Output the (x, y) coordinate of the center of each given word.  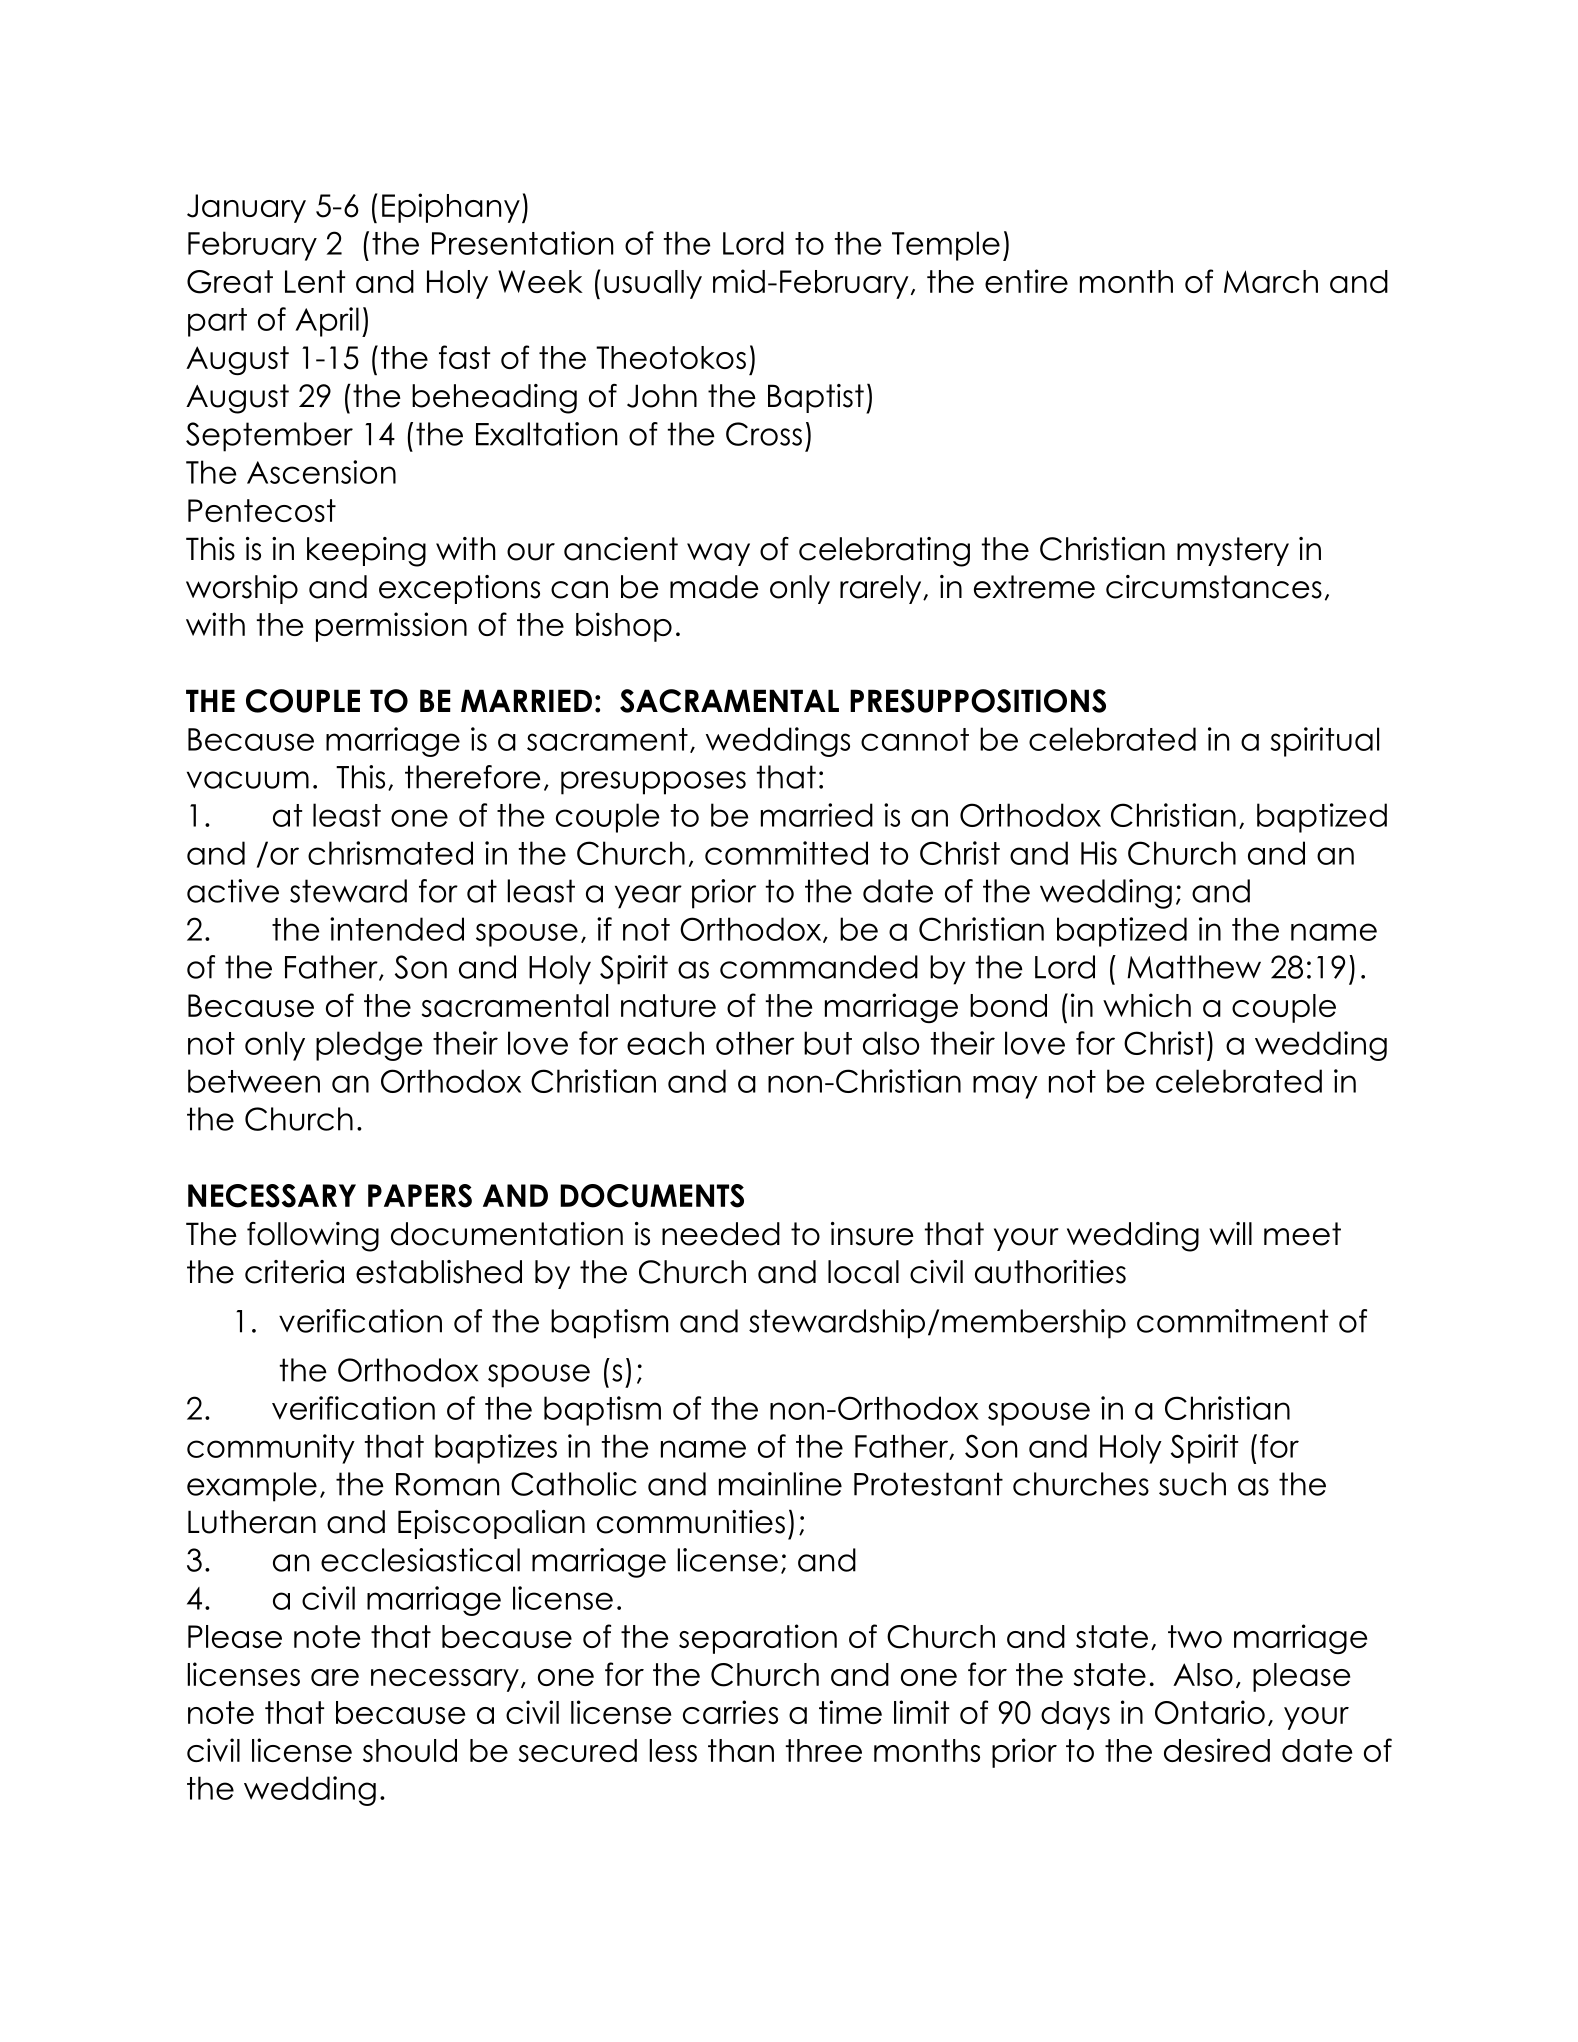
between (254, 1081)
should (410, 1750)
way (718, 554)
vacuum (248, 780)
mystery (1233, 551)
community (271, 1449)
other (755, 1043)
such (1192, 1484)
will (1230, 1233)
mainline (780, 1484)
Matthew (1194, 967)
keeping (366, 552)
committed (786, 853)
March (1271, 281)
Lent (315, 281)
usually (653, 284)
